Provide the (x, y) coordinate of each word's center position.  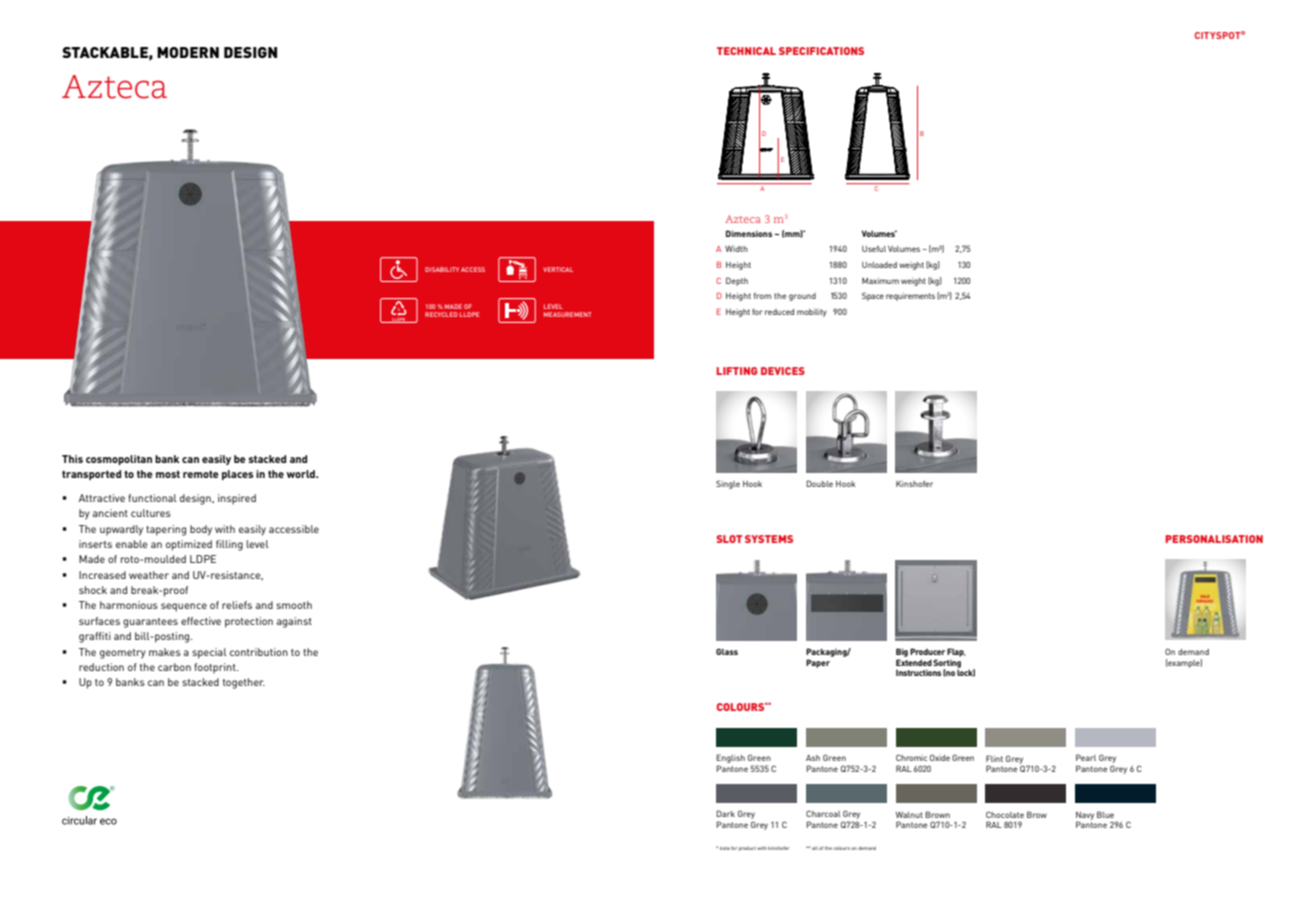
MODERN (188, 52)
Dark (725, 813)
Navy (1085, 817)
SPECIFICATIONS (821, 51)
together (244, 683)
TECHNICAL (746, 51)
